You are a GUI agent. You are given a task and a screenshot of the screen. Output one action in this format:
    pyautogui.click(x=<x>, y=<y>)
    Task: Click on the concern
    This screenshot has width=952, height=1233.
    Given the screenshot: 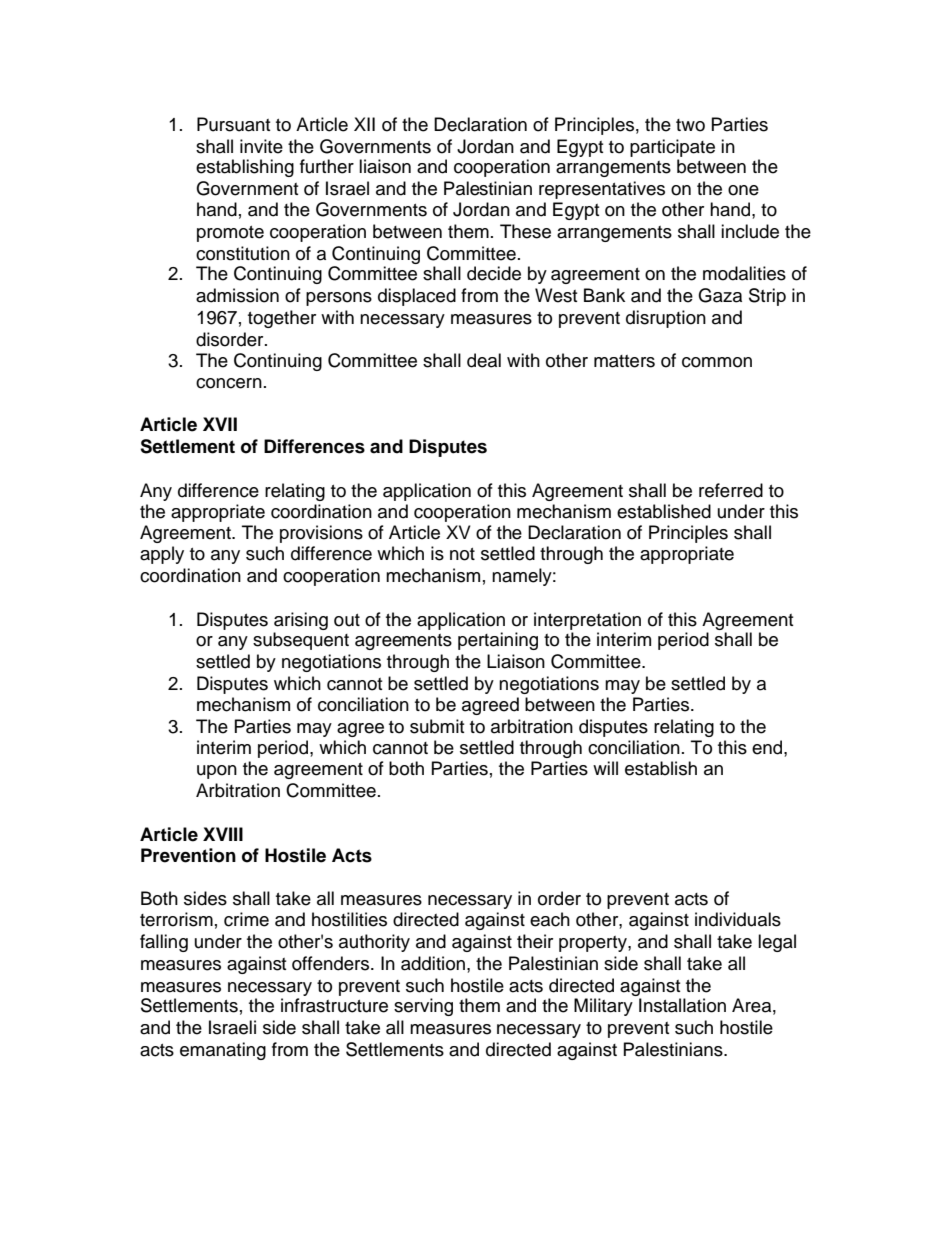 What is the action you would take?
    pyautogui.click(x=229, y=383)
